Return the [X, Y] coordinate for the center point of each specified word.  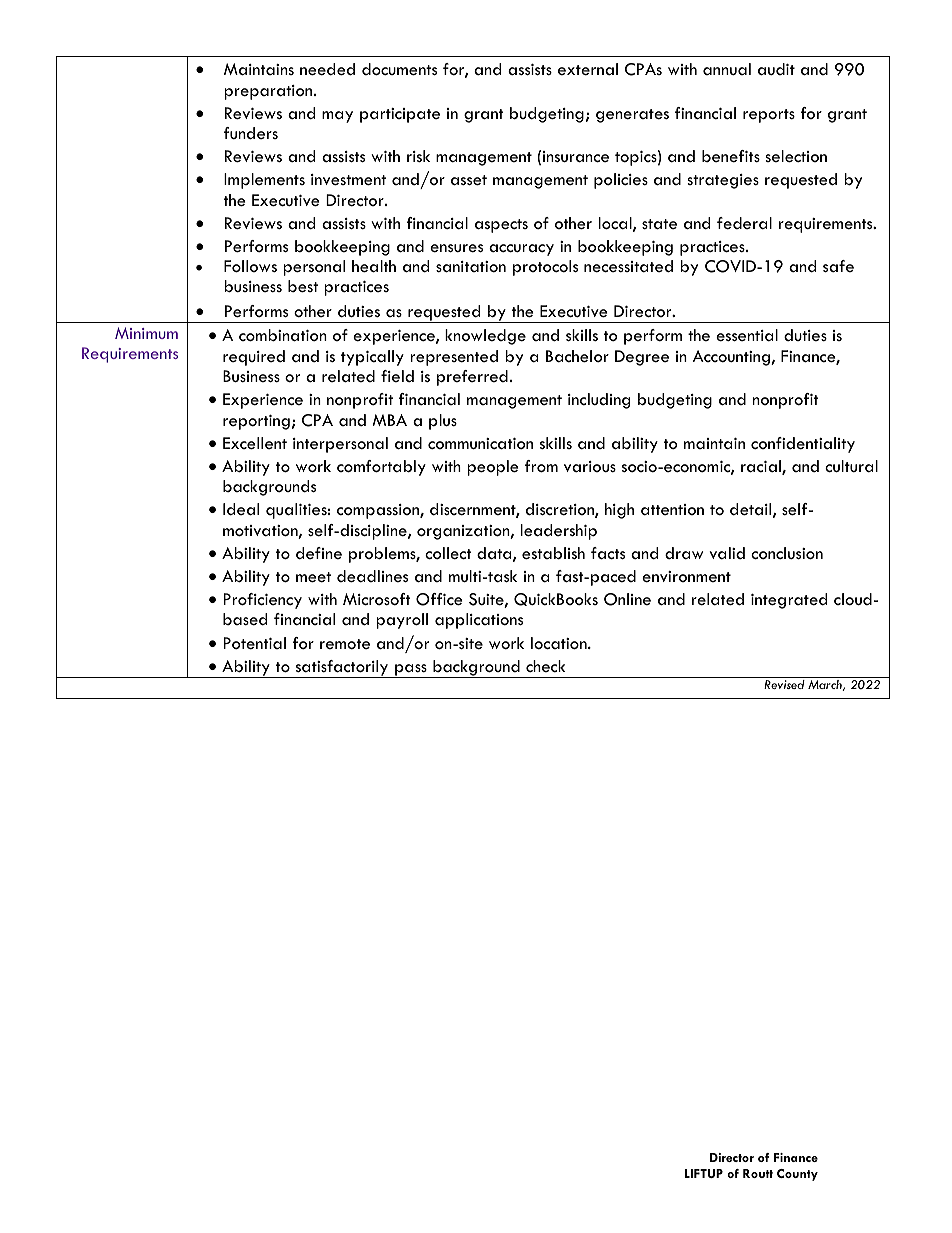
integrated [789, 601]
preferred [472, 378]
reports [769, 116]
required [254, 358]
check [545, 666]
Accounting [732, 358]
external [588, 69]
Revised [784, 684]
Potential [255, 643]
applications [479, 621]
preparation [269, 92]
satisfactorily [342, 669]
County [797, 1175]
